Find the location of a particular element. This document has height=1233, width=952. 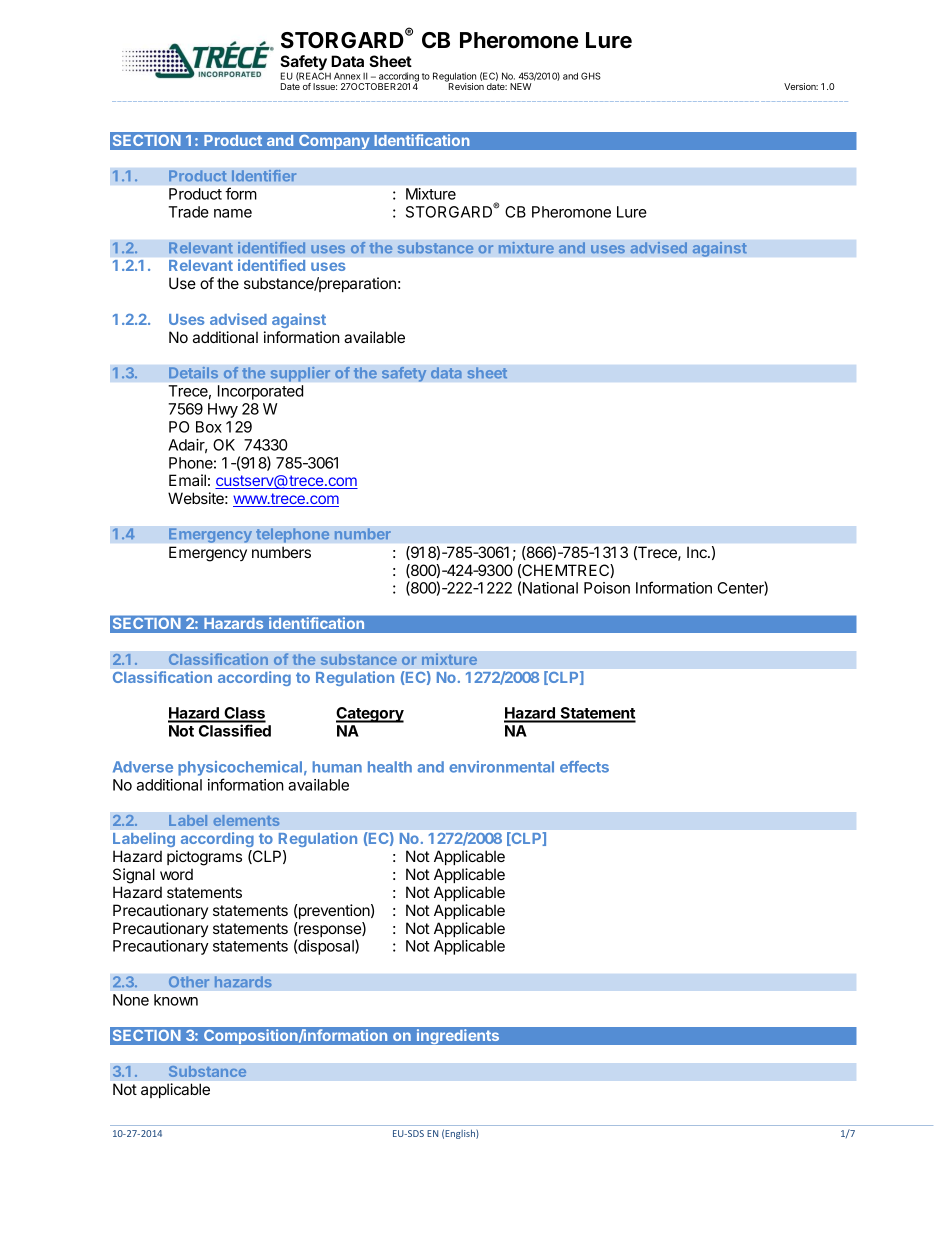

effects is located at coordinates (584, 767).
